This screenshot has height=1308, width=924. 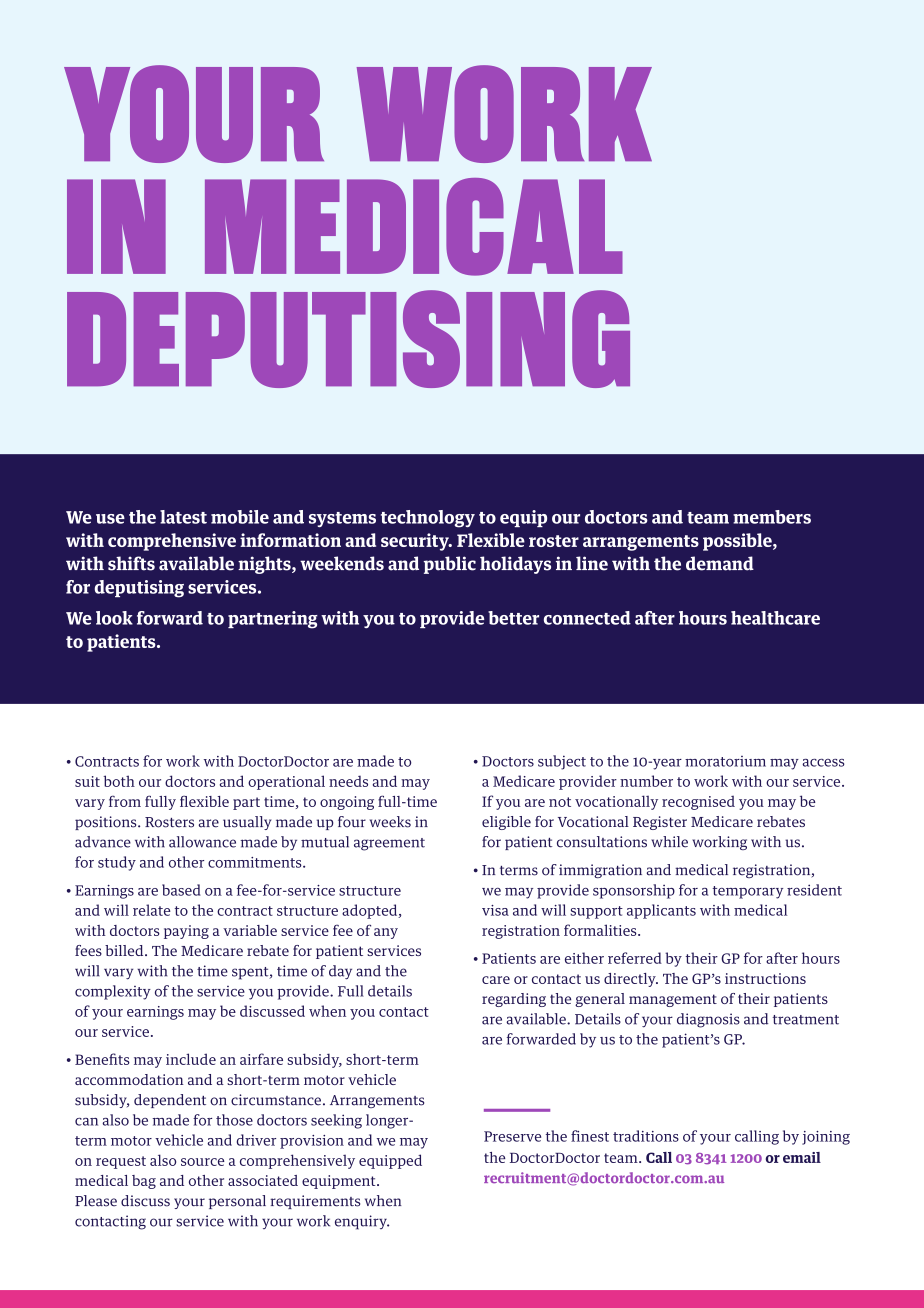 What do you see at coordinates (772, 517) in the screenshot?
I see `members` at bounding box center [772, 517].
